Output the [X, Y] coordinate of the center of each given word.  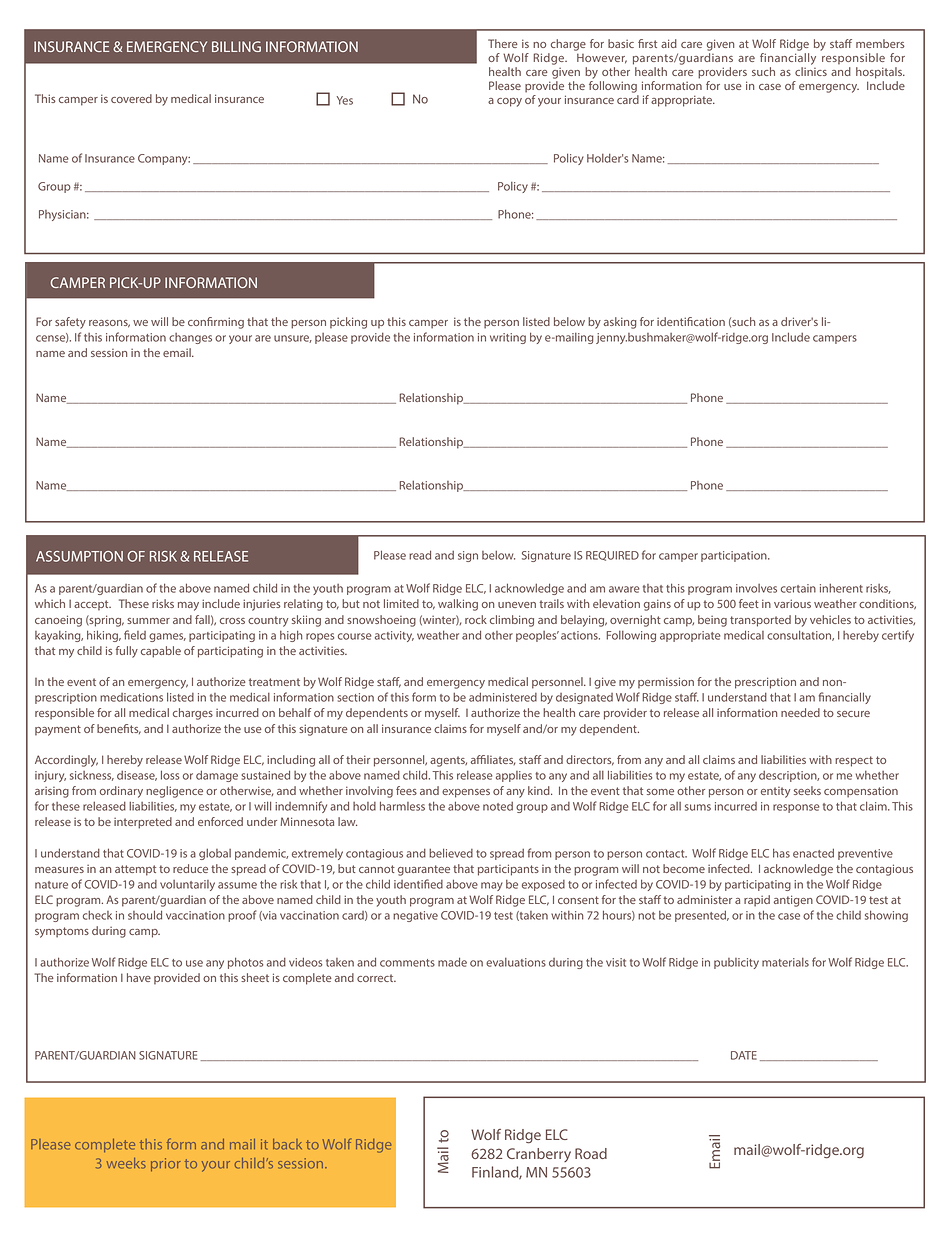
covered [131, 98]
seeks [807, 790]
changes [190, 338]
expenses [466, 793]
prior [166, 1164]
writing [508, 338]
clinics [811, 71]
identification [691, 321]
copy [509, 102]
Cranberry [539, 1155]
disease [137, 776]
